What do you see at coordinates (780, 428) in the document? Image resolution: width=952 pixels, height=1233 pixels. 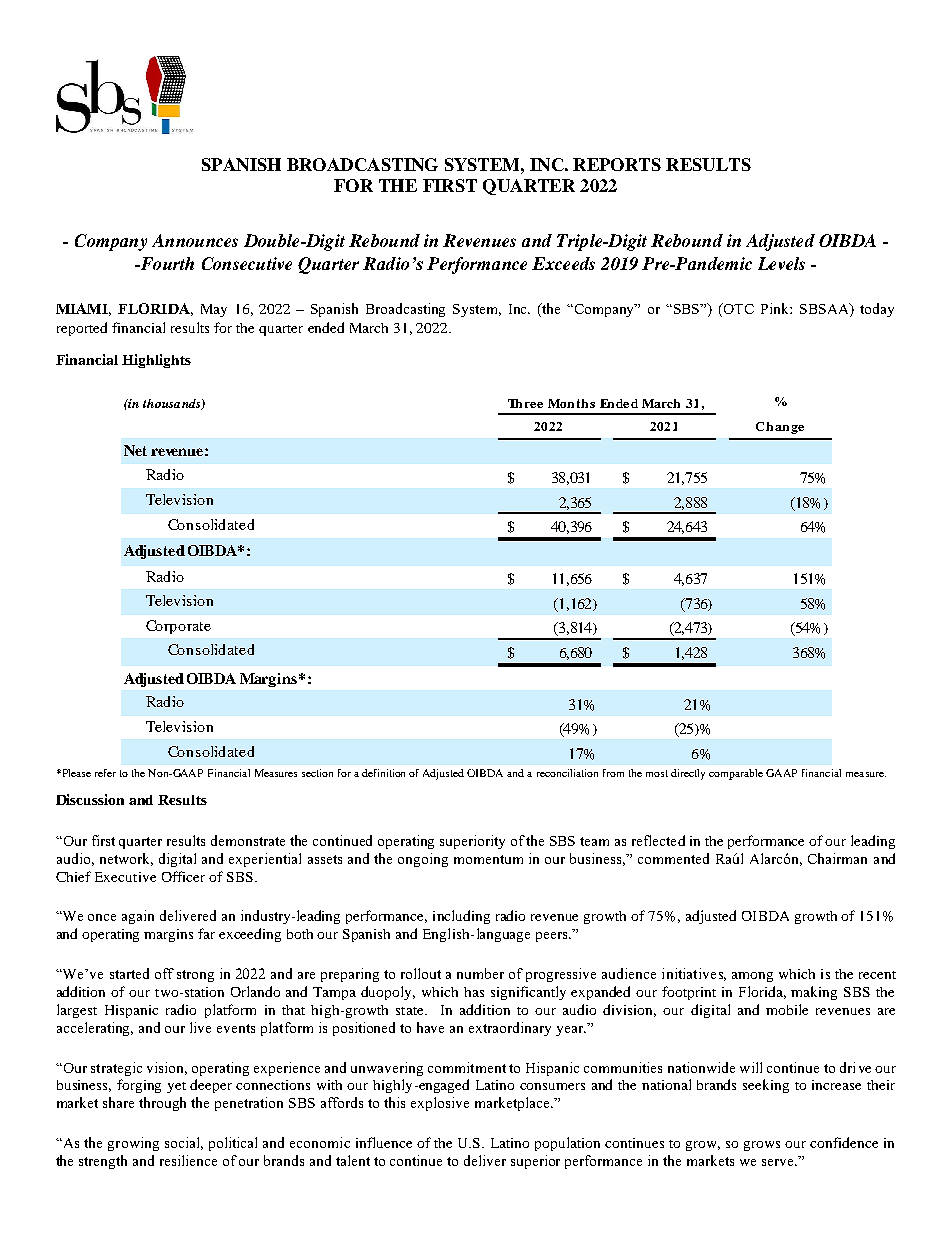 I see `Change` at bounding box center [780, 428].
